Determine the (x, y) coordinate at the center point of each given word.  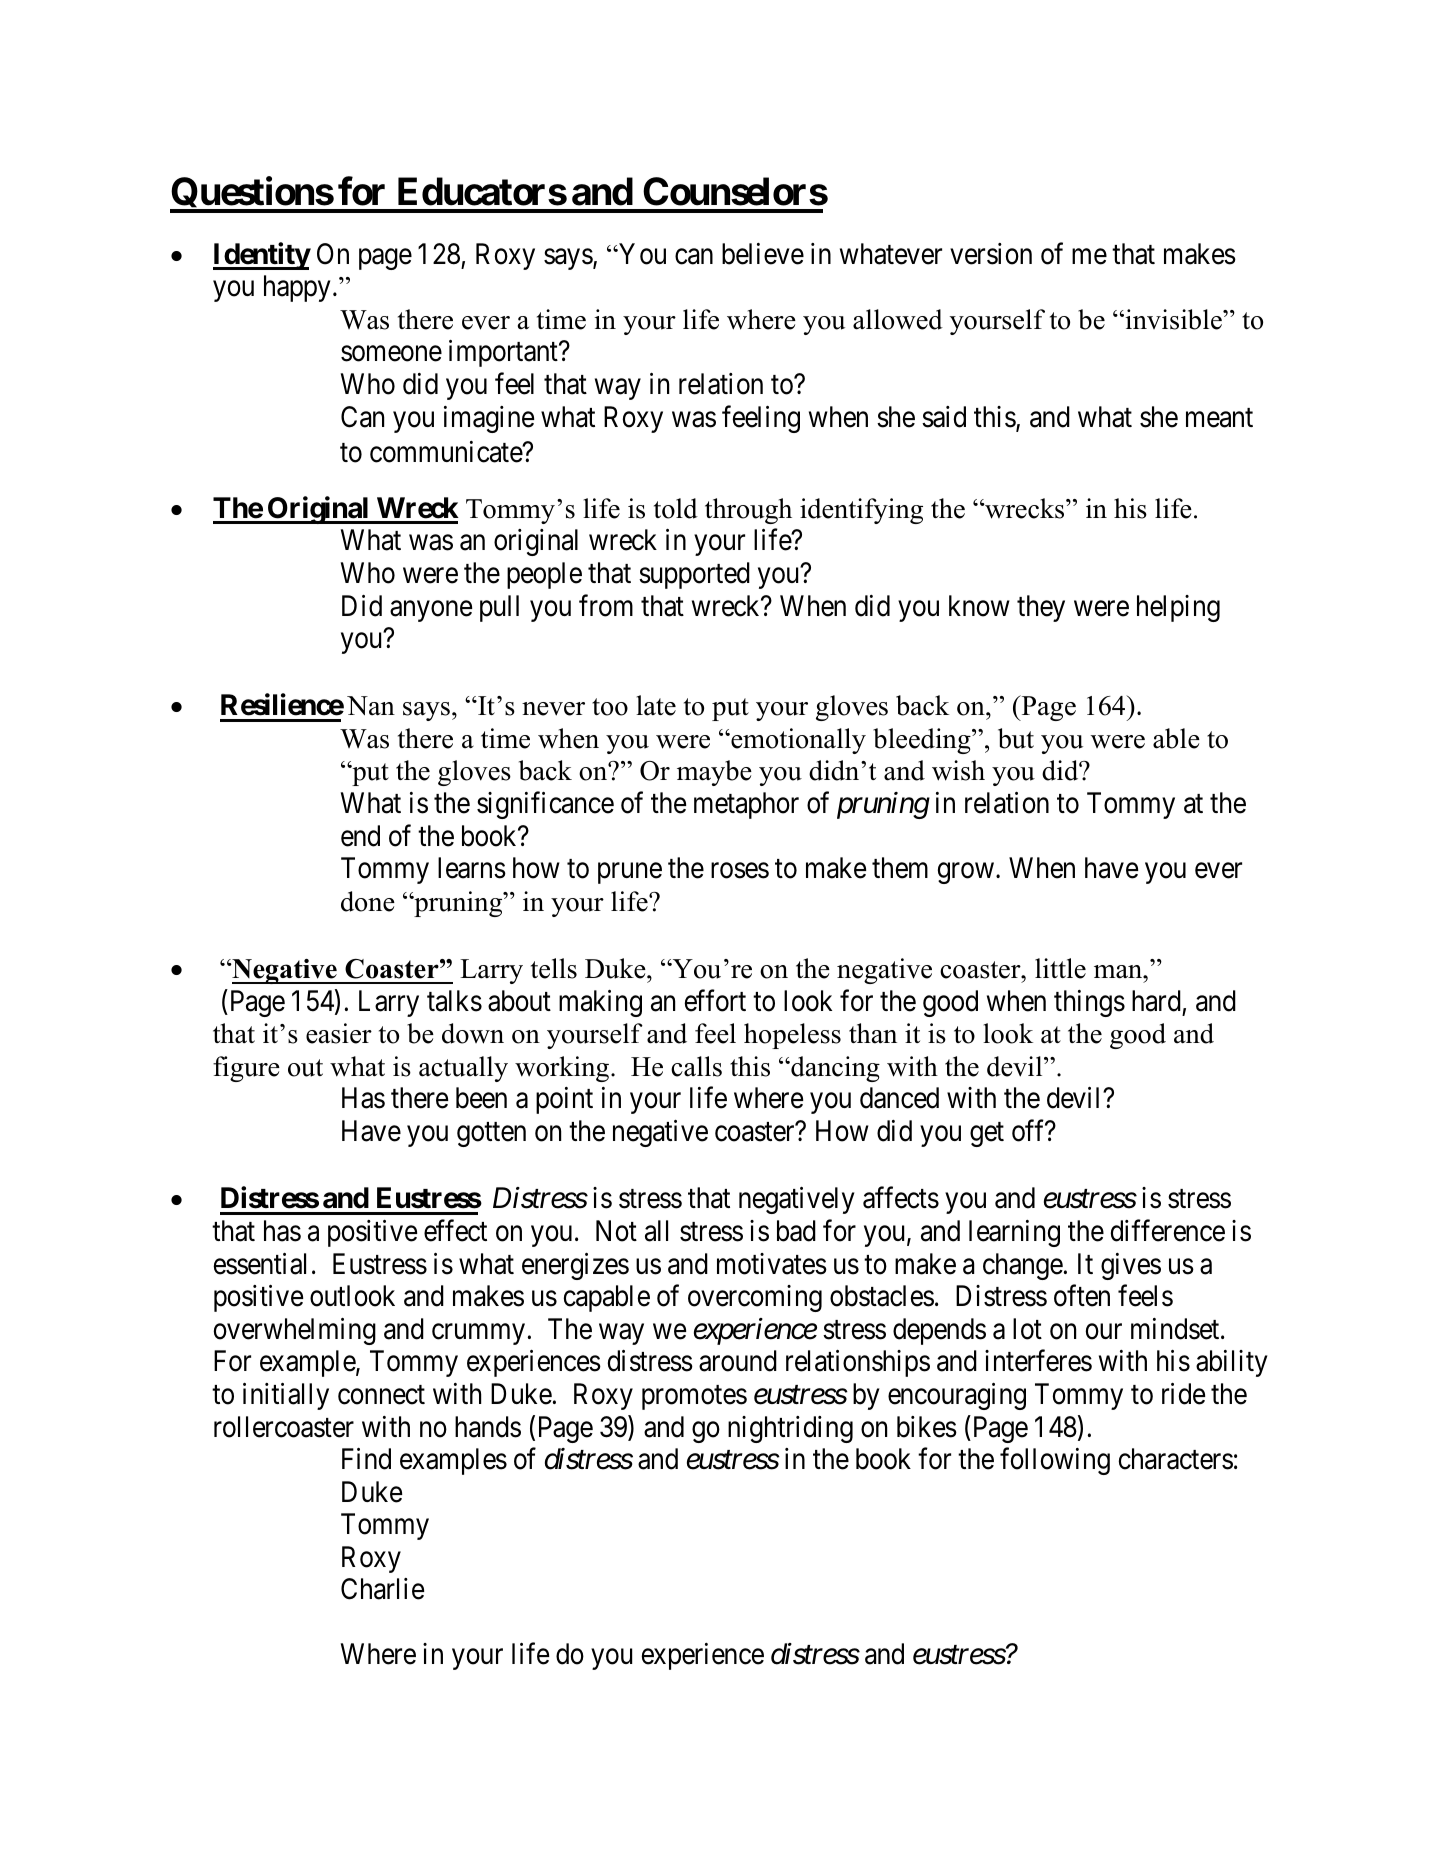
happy (297, 288)
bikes (927, 1427)
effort (715, 1000)
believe (763, 254)
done (368, 901)
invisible (1173, 319)
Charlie (382, 1589)
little (1060, 968)
